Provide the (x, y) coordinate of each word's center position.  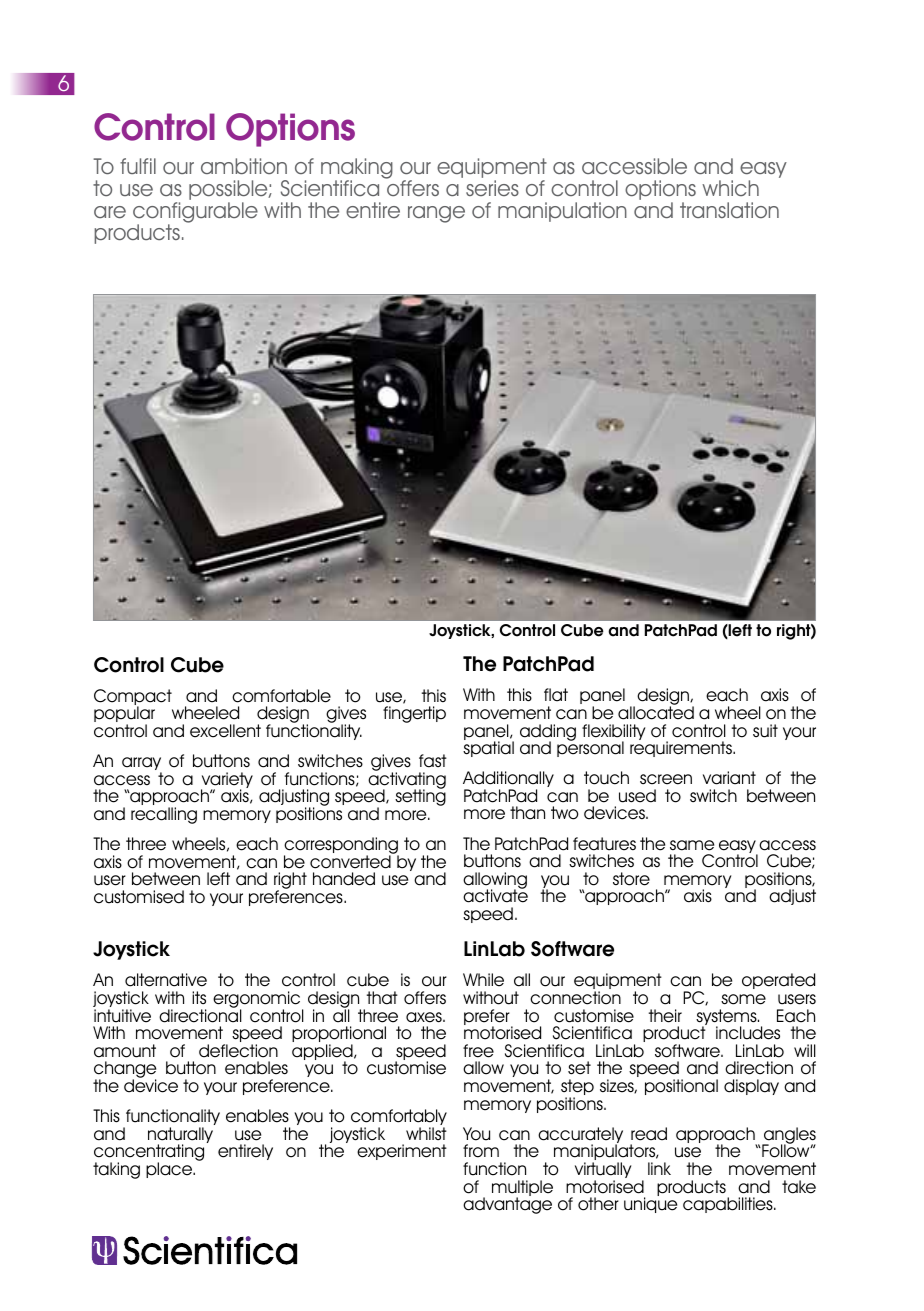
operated (778, 981)
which (730, 188)
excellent (225, 731)
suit (765, 731)
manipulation (562, 212)
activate (495, 895)
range (436, 214)
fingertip (414, 714)
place (170, 1170)
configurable (195, 214)
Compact (133, 698)
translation (729, 210)
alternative (166, 980)
